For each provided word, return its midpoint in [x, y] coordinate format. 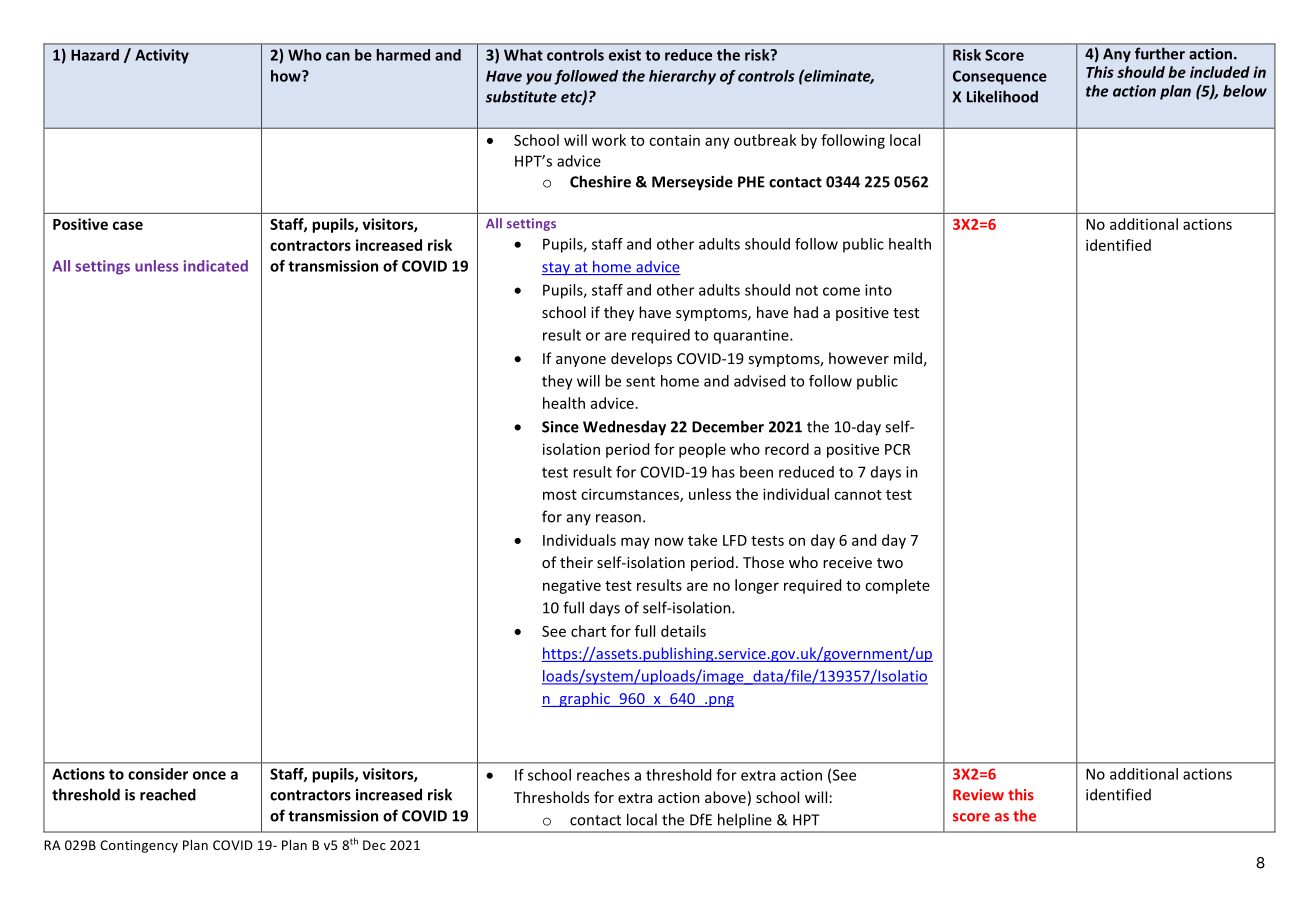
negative [572, 586]
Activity [162, 56]
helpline [744, 821]
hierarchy [682, 77]
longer [757, 586]
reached [168, 794]
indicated [216, 266]
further [1160, 54]
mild [908, 358]
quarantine [752, 336]
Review [978, 795]
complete [897, 586]
